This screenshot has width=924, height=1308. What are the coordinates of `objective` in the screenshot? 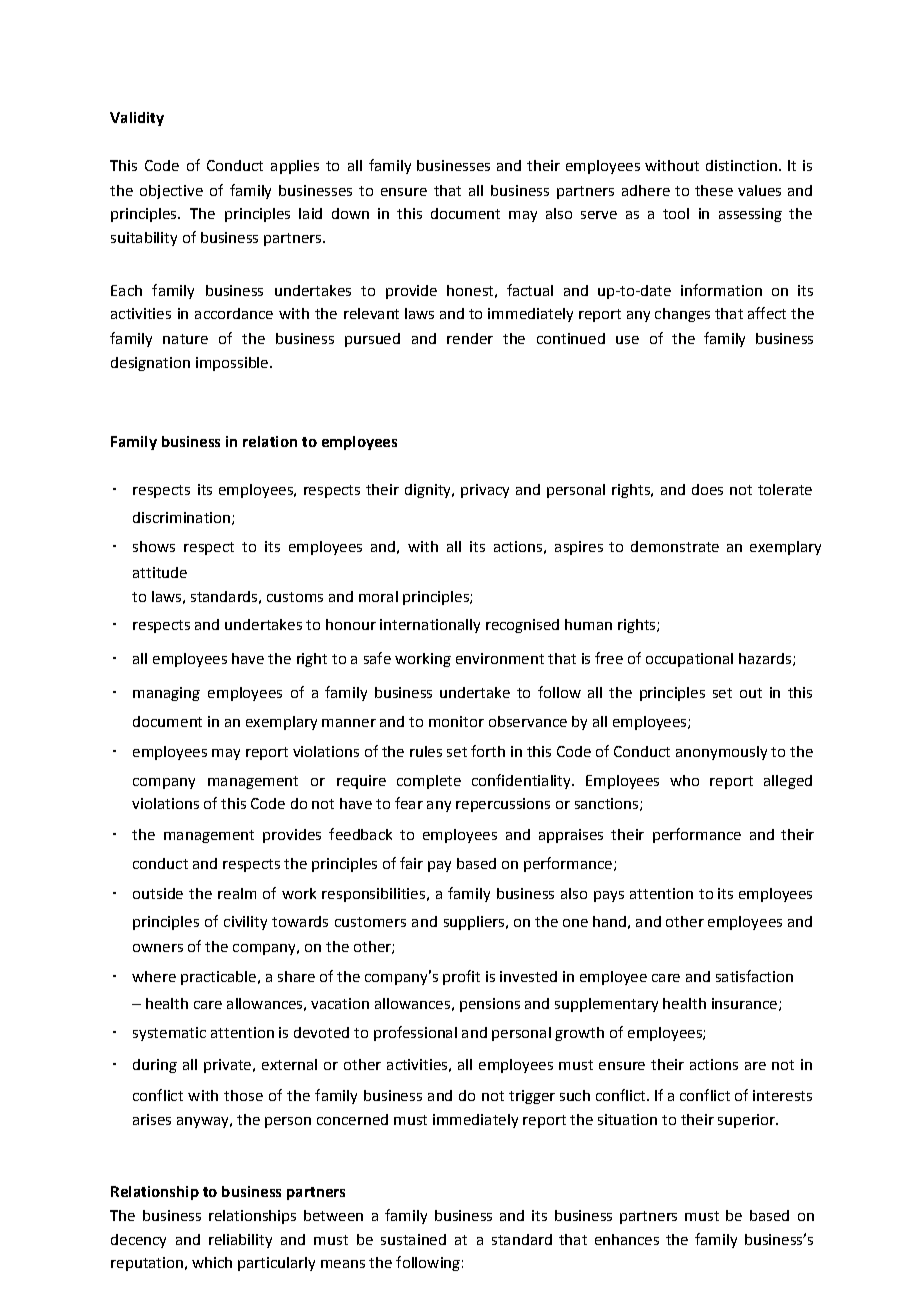 It's located at (171, 192).
